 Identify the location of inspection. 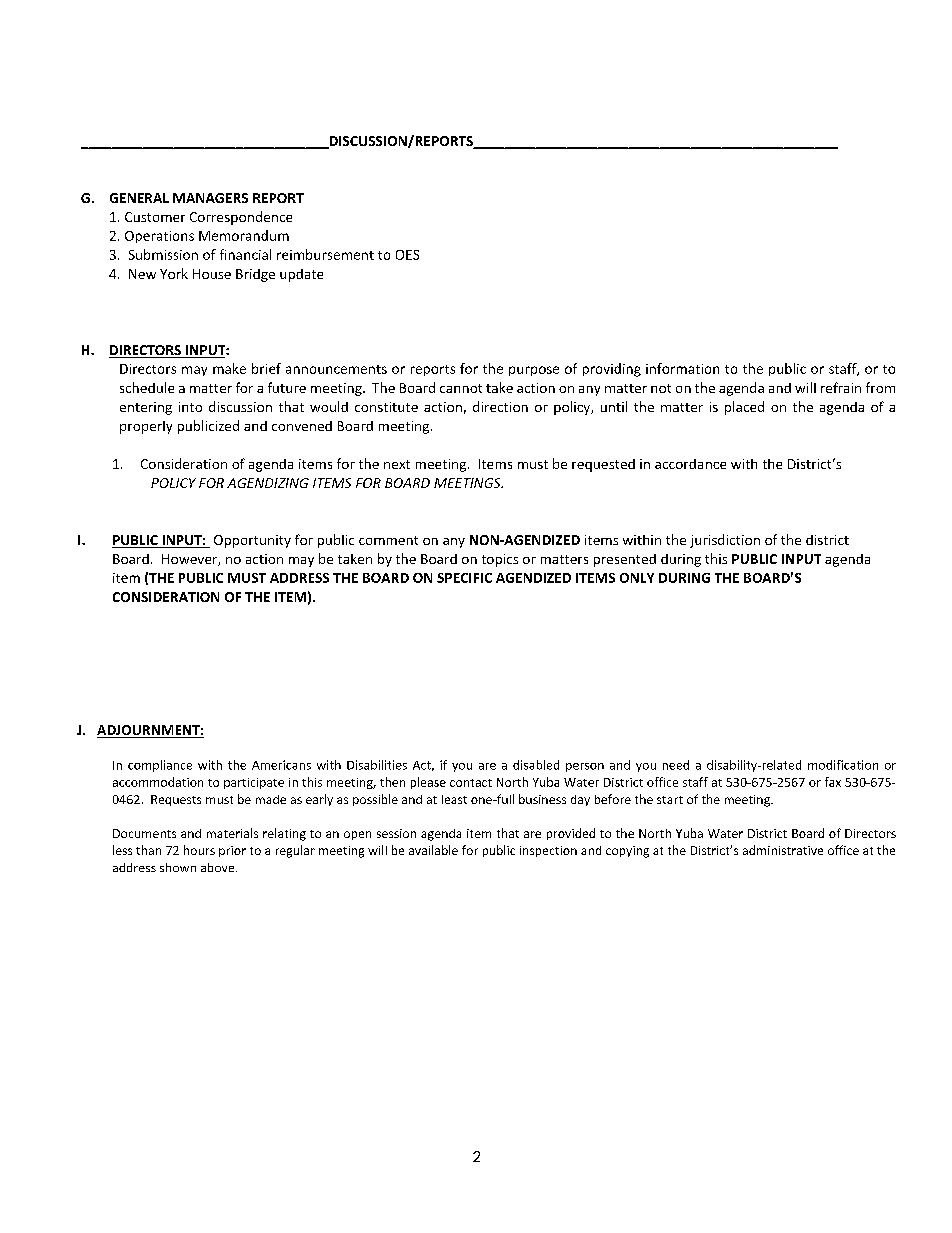
(548, 851).
